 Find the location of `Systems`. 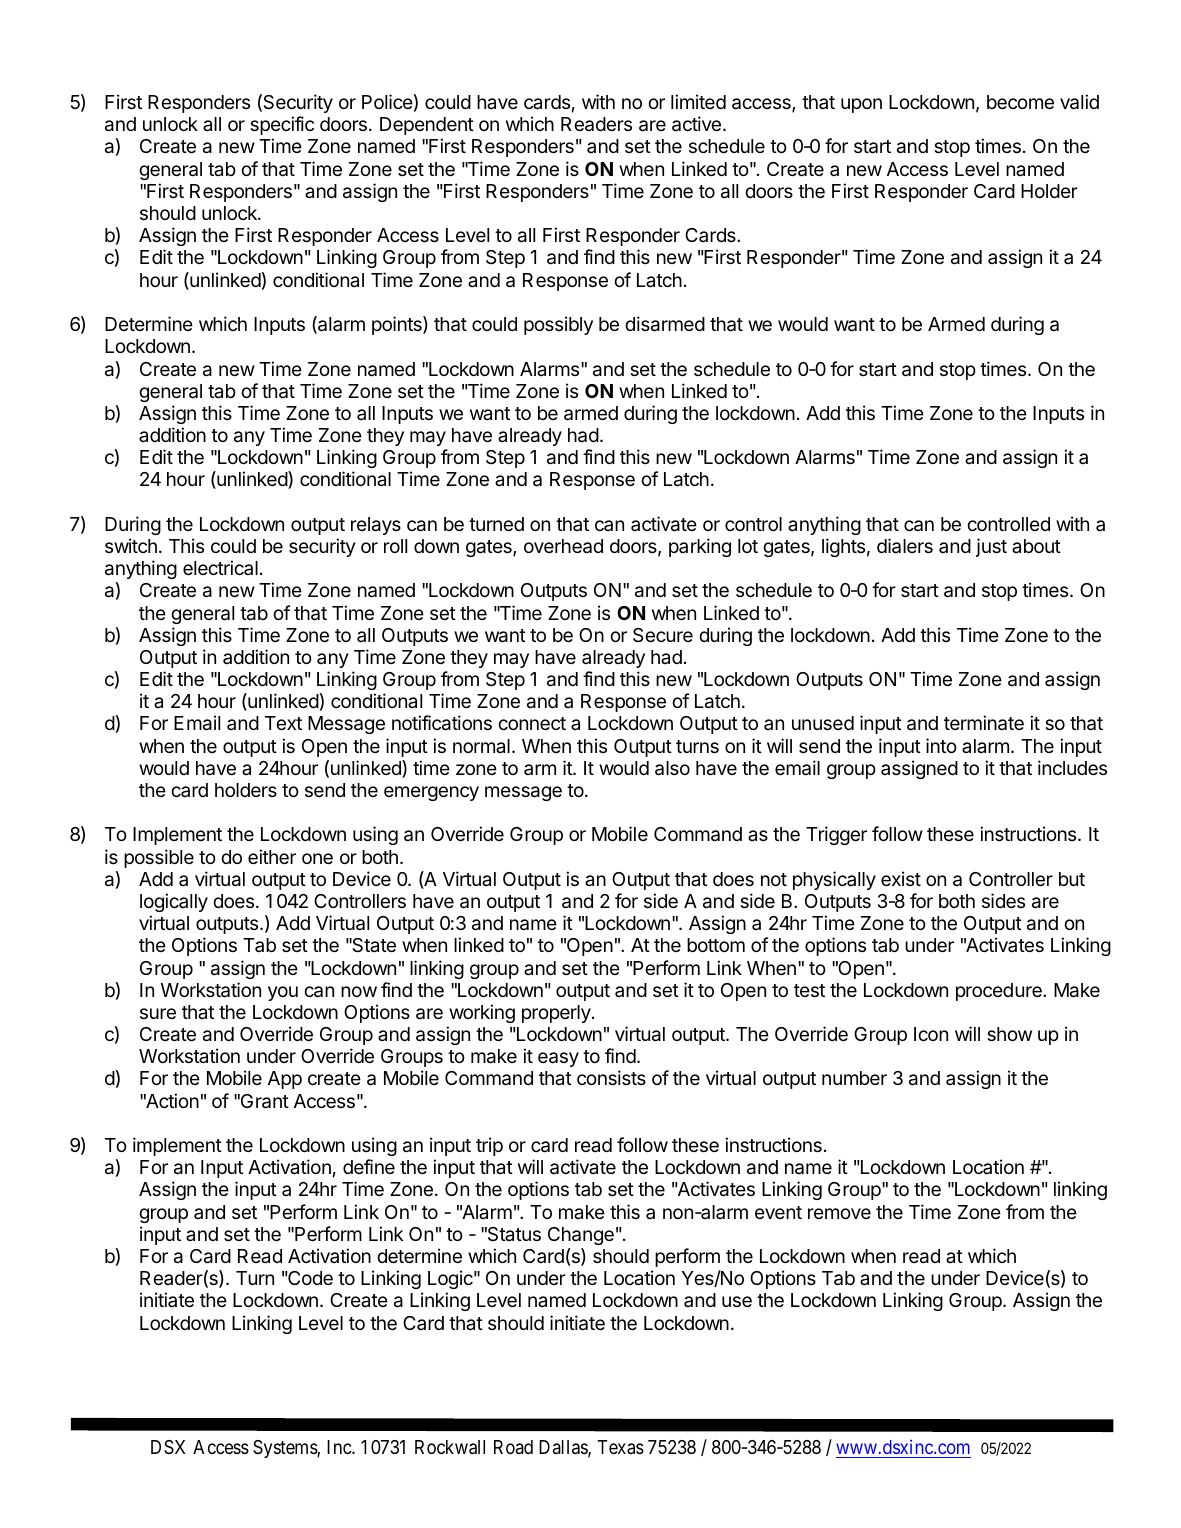

Systems is located at coordinates (285, 1449).
